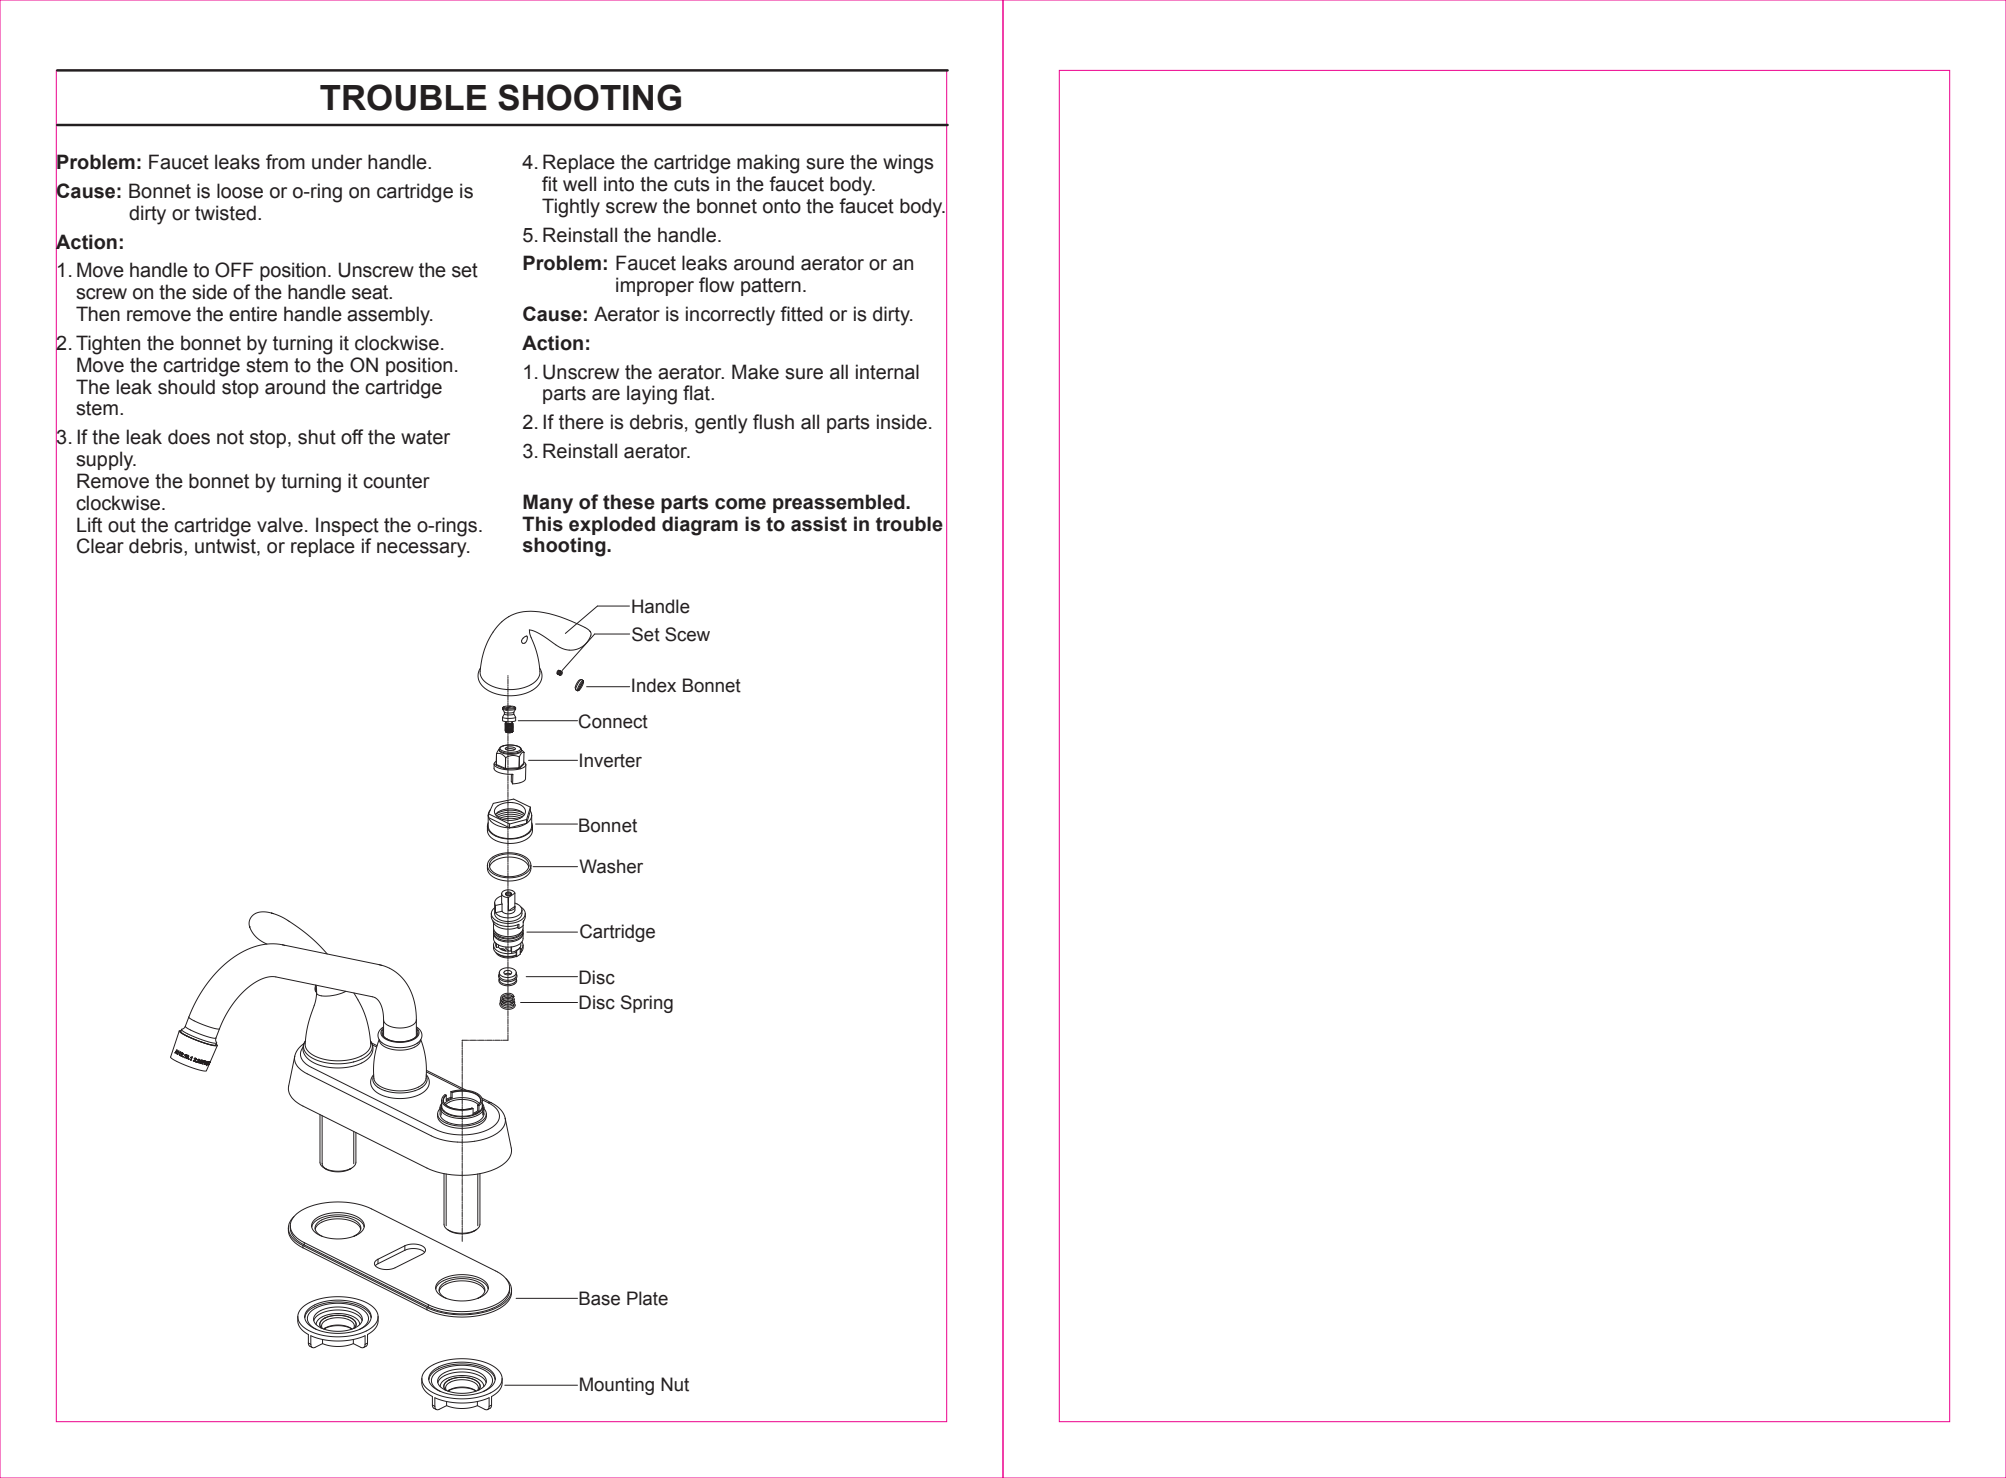 This screenshot has height=1478, width=2006. Describe the element at coordinates (611, 760) in the screenshot. I see `Inverter` at that location.
